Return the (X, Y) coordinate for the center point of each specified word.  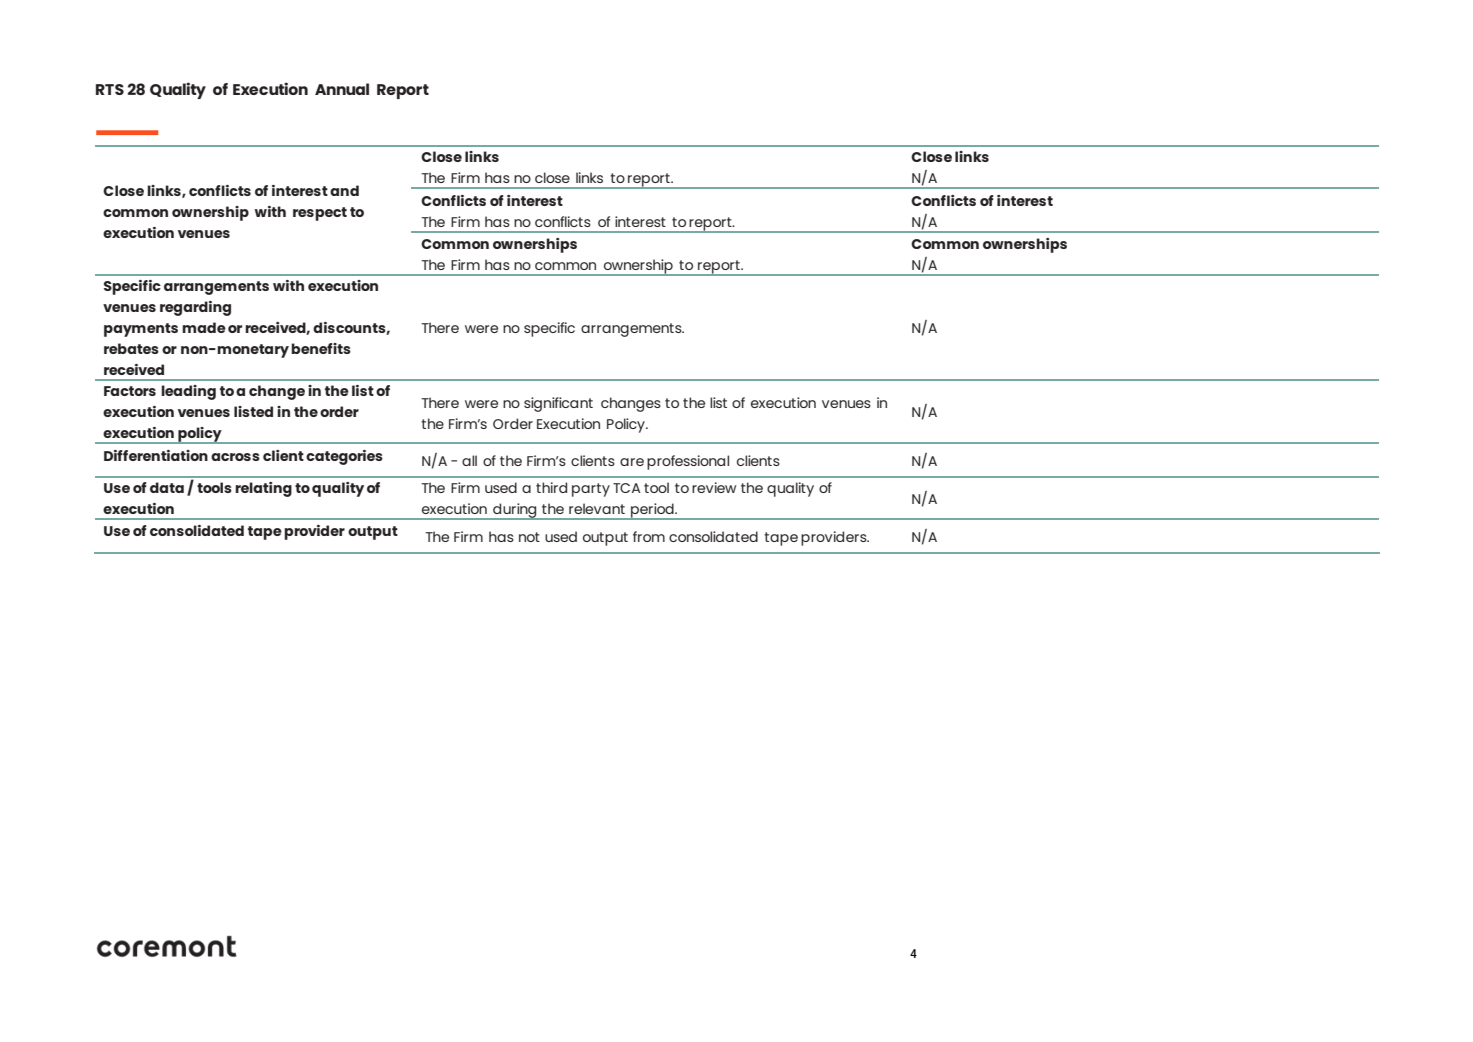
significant (558, 404)
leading (188, 392)
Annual (342, 89)
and (344, 190)
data (167, 487)
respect (320, 214)
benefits (321, 348)
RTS (110, 89)
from (649, 536)
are (632, 462)
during (515, 511)
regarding (195, 308)
